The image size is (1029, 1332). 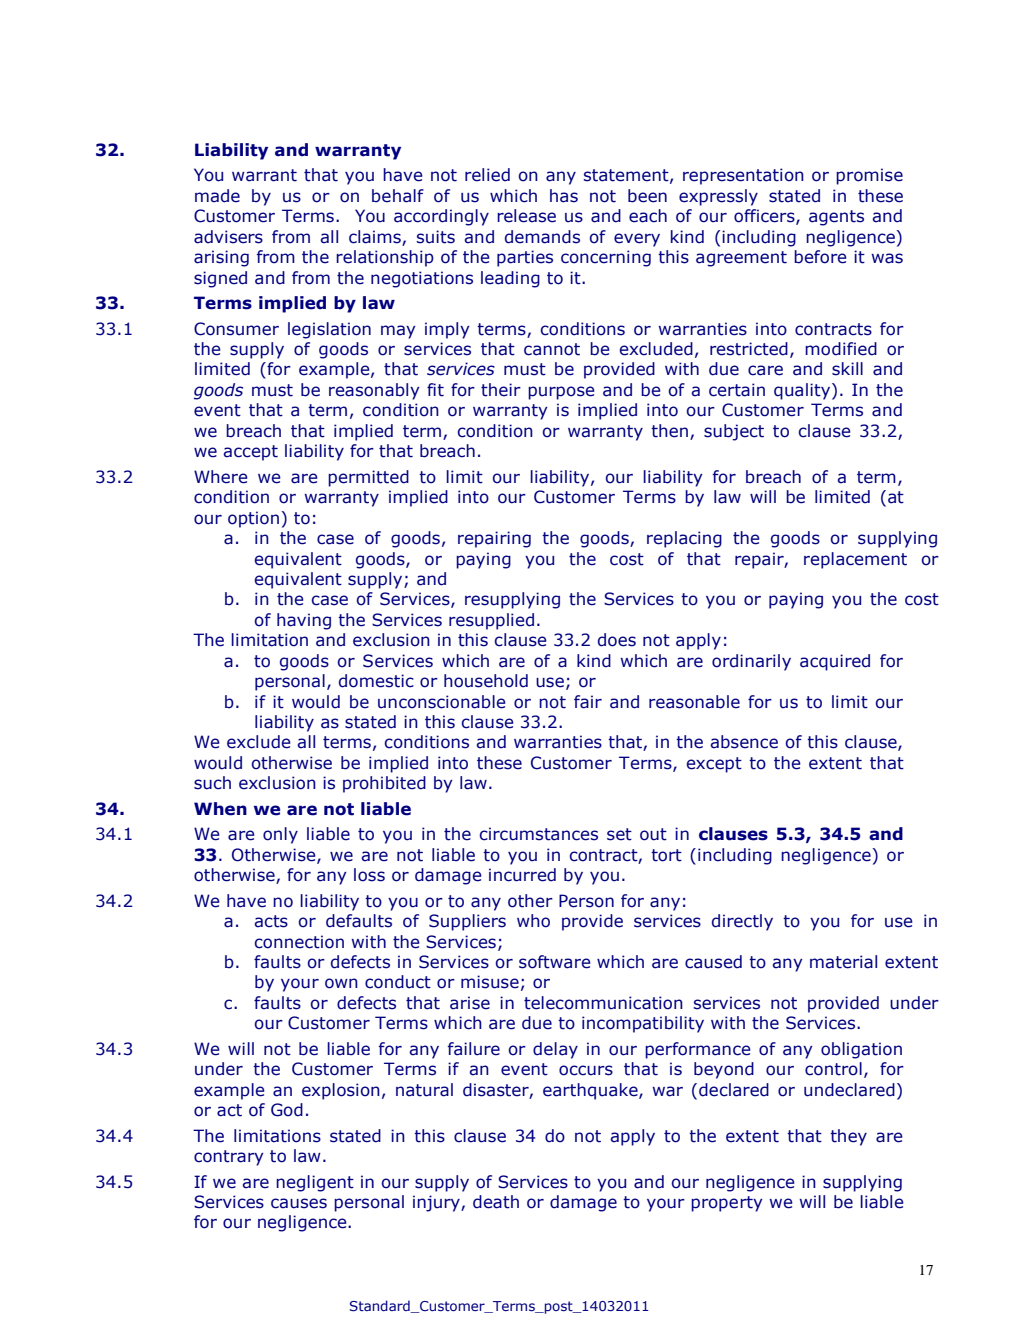 What do you see at coordinates (836, 218) in the document?
I see `agents` at bounding box center [836, 218].
